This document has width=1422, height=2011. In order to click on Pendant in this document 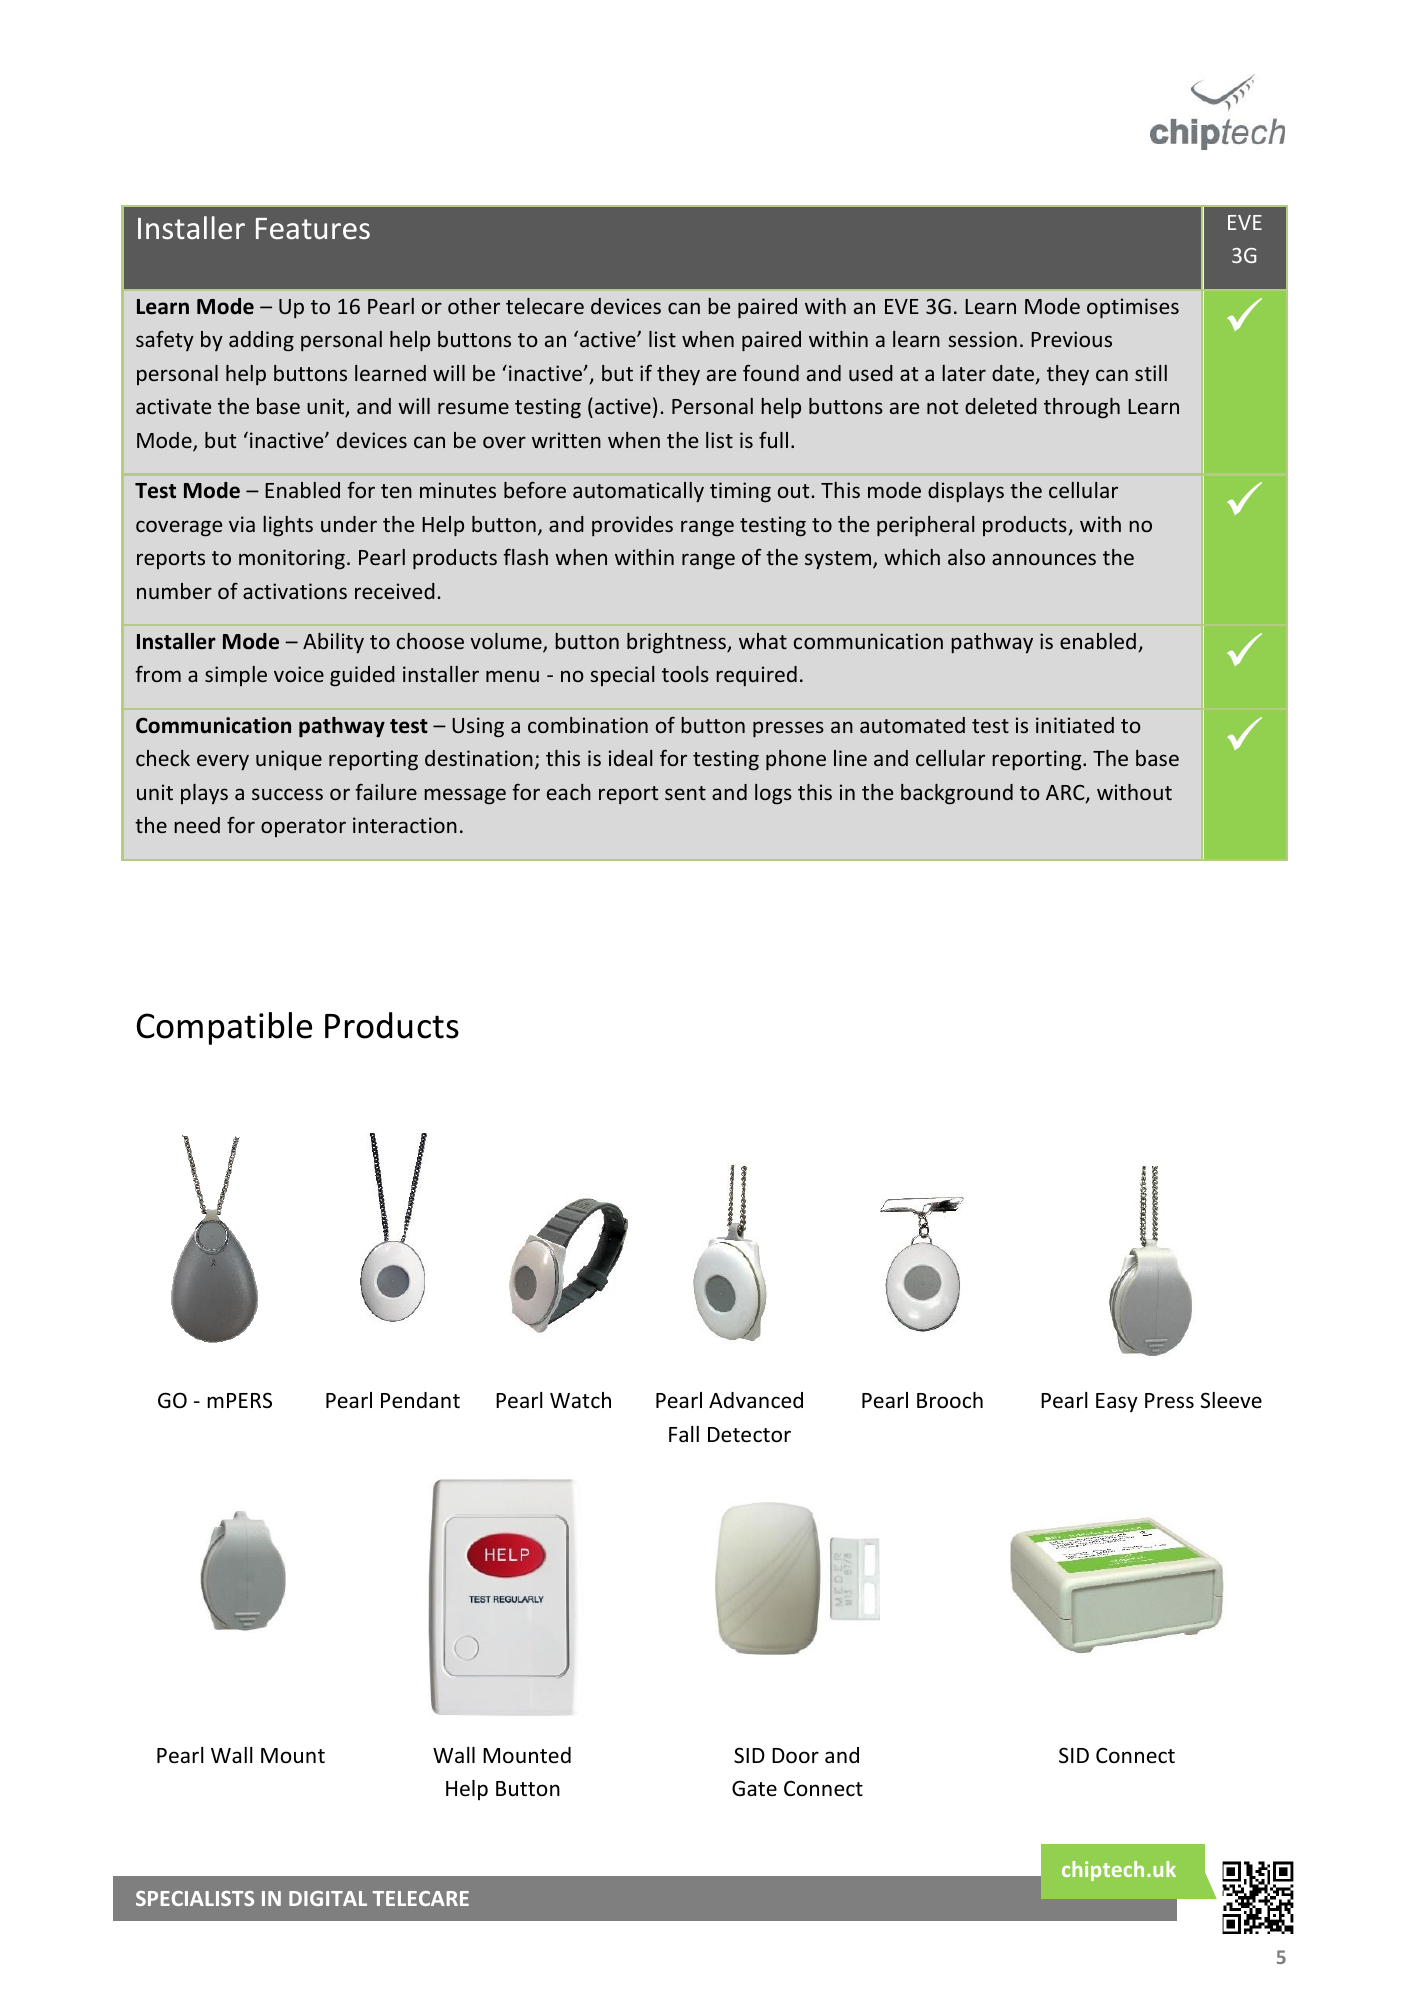, I will do `click(420, 1400)`.
